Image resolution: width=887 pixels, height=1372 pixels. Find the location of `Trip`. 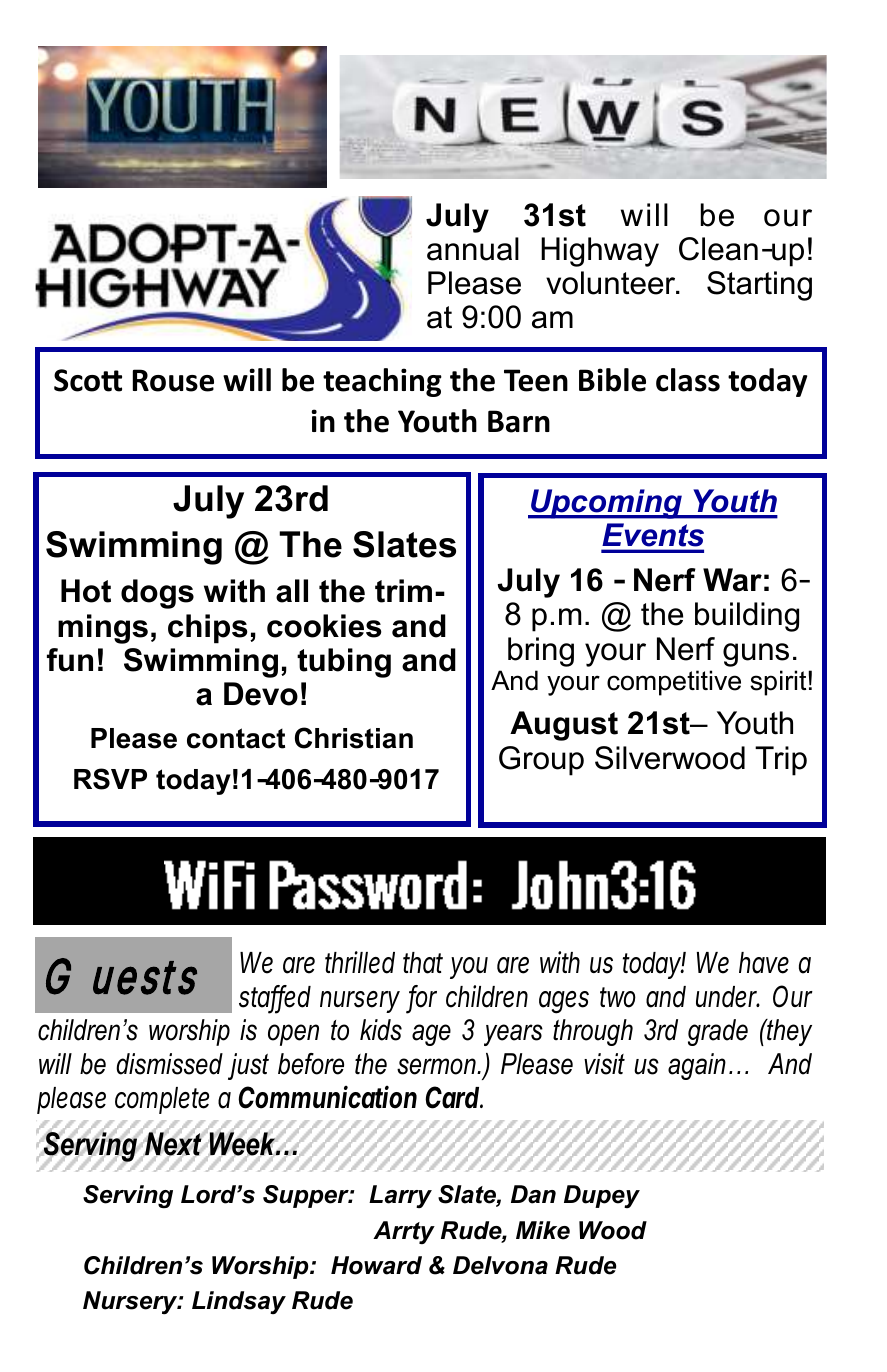

Trip is located at coordinates (781, 761).
